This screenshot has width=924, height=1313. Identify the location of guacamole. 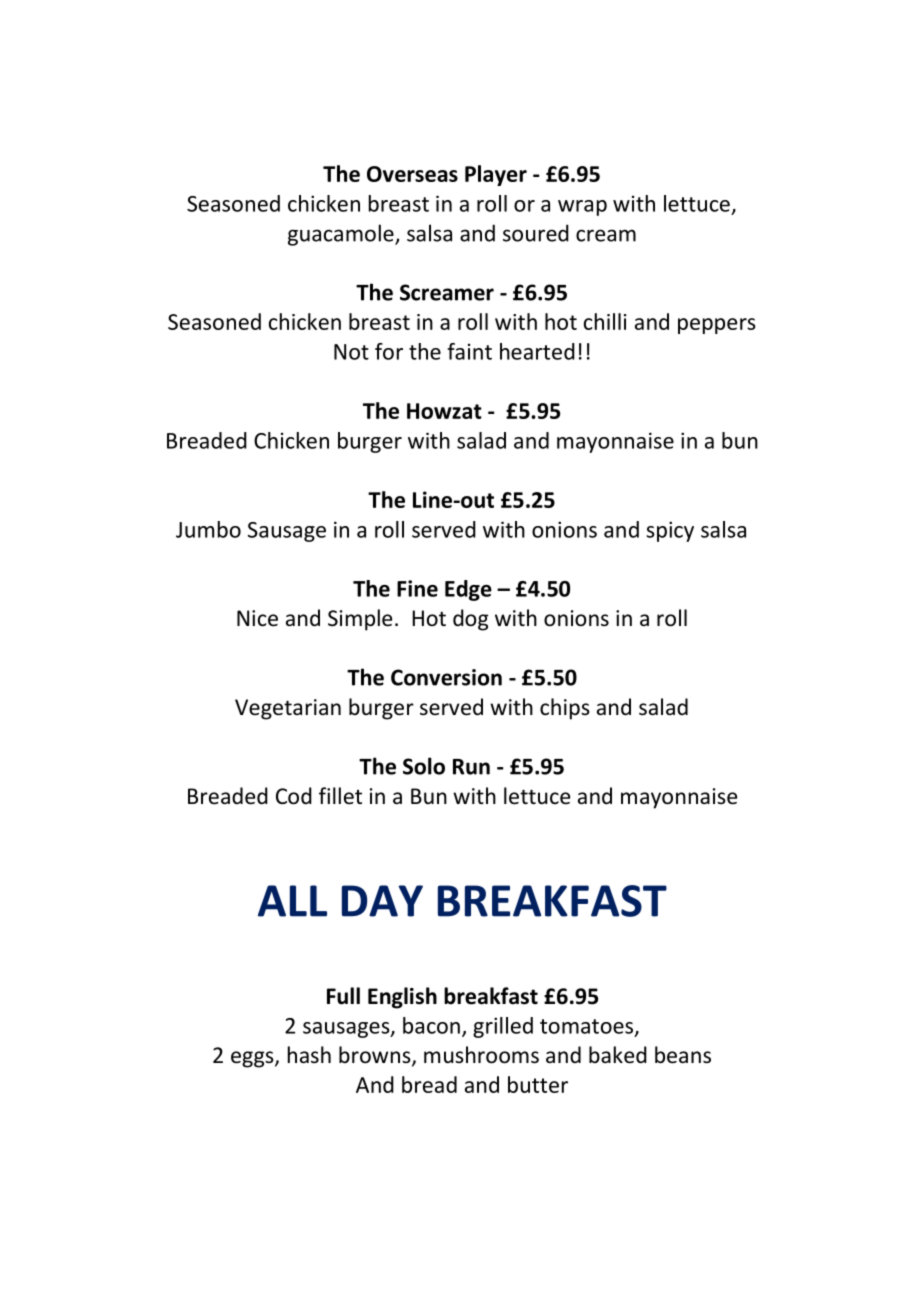
(342, 235).
